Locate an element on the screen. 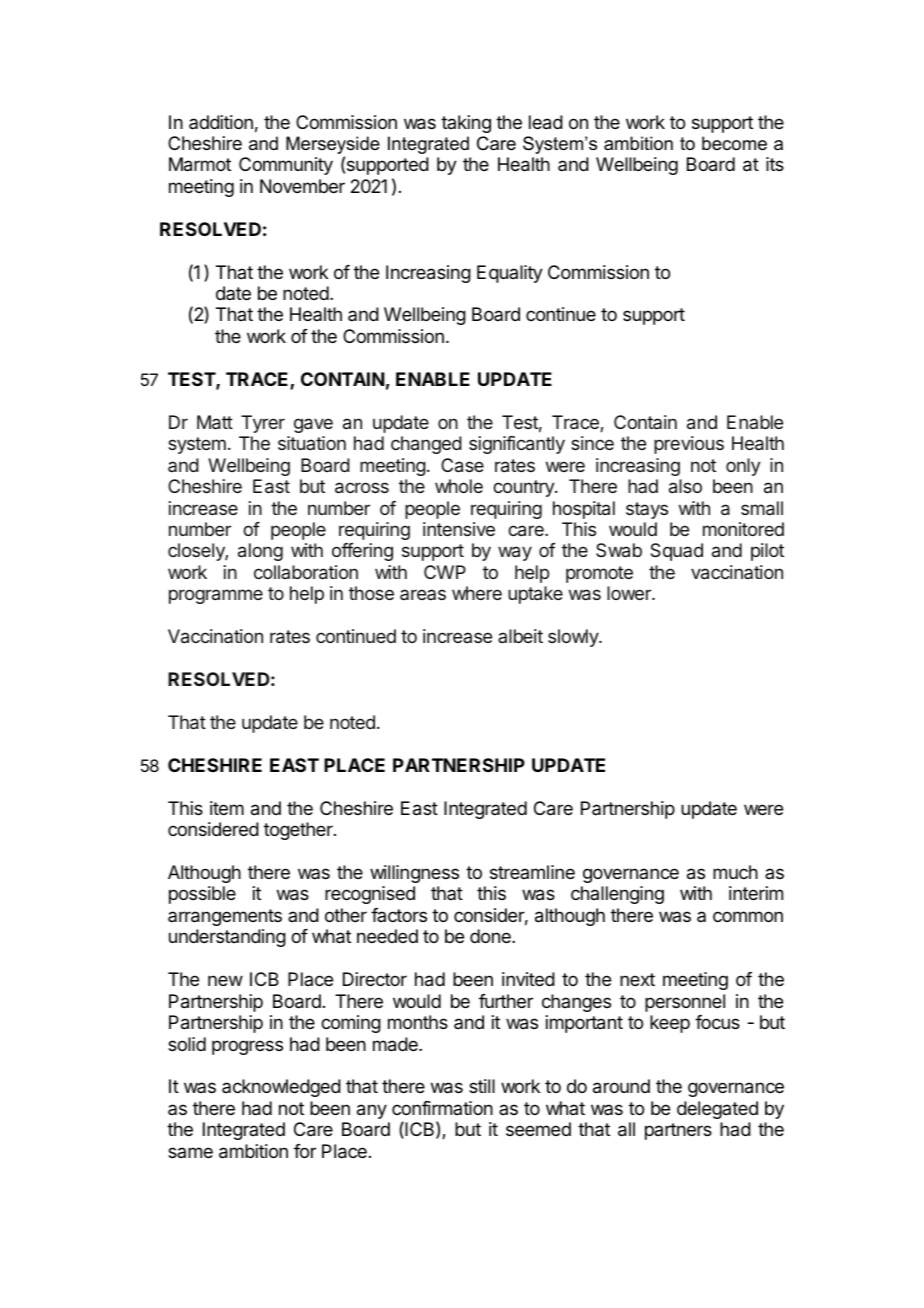 This screenshot has height=1308, width=924. taking is located at coordinates (466, 124).
